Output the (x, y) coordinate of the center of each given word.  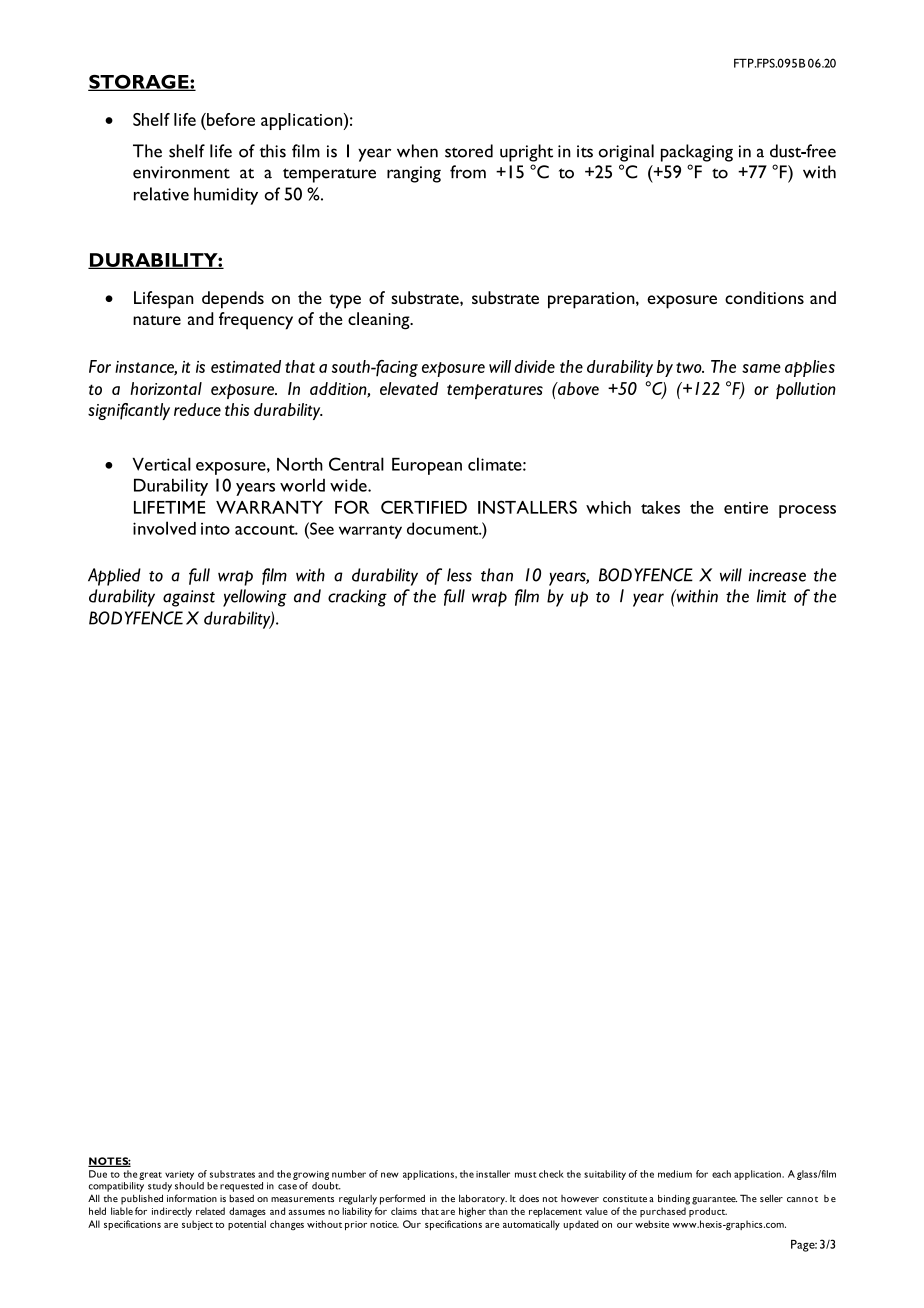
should (189, 1186)
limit (771, 596)
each (721, 1174)
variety (179, 1175)
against (189, 598)
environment (181, 172)
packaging (697, 153)
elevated (409, 388)
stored (469, 151)
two (690, 367)
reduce (197, 409)
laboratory (483, 1199)
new (390, 1175)
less (459, 575)
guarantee (714, 1200)
